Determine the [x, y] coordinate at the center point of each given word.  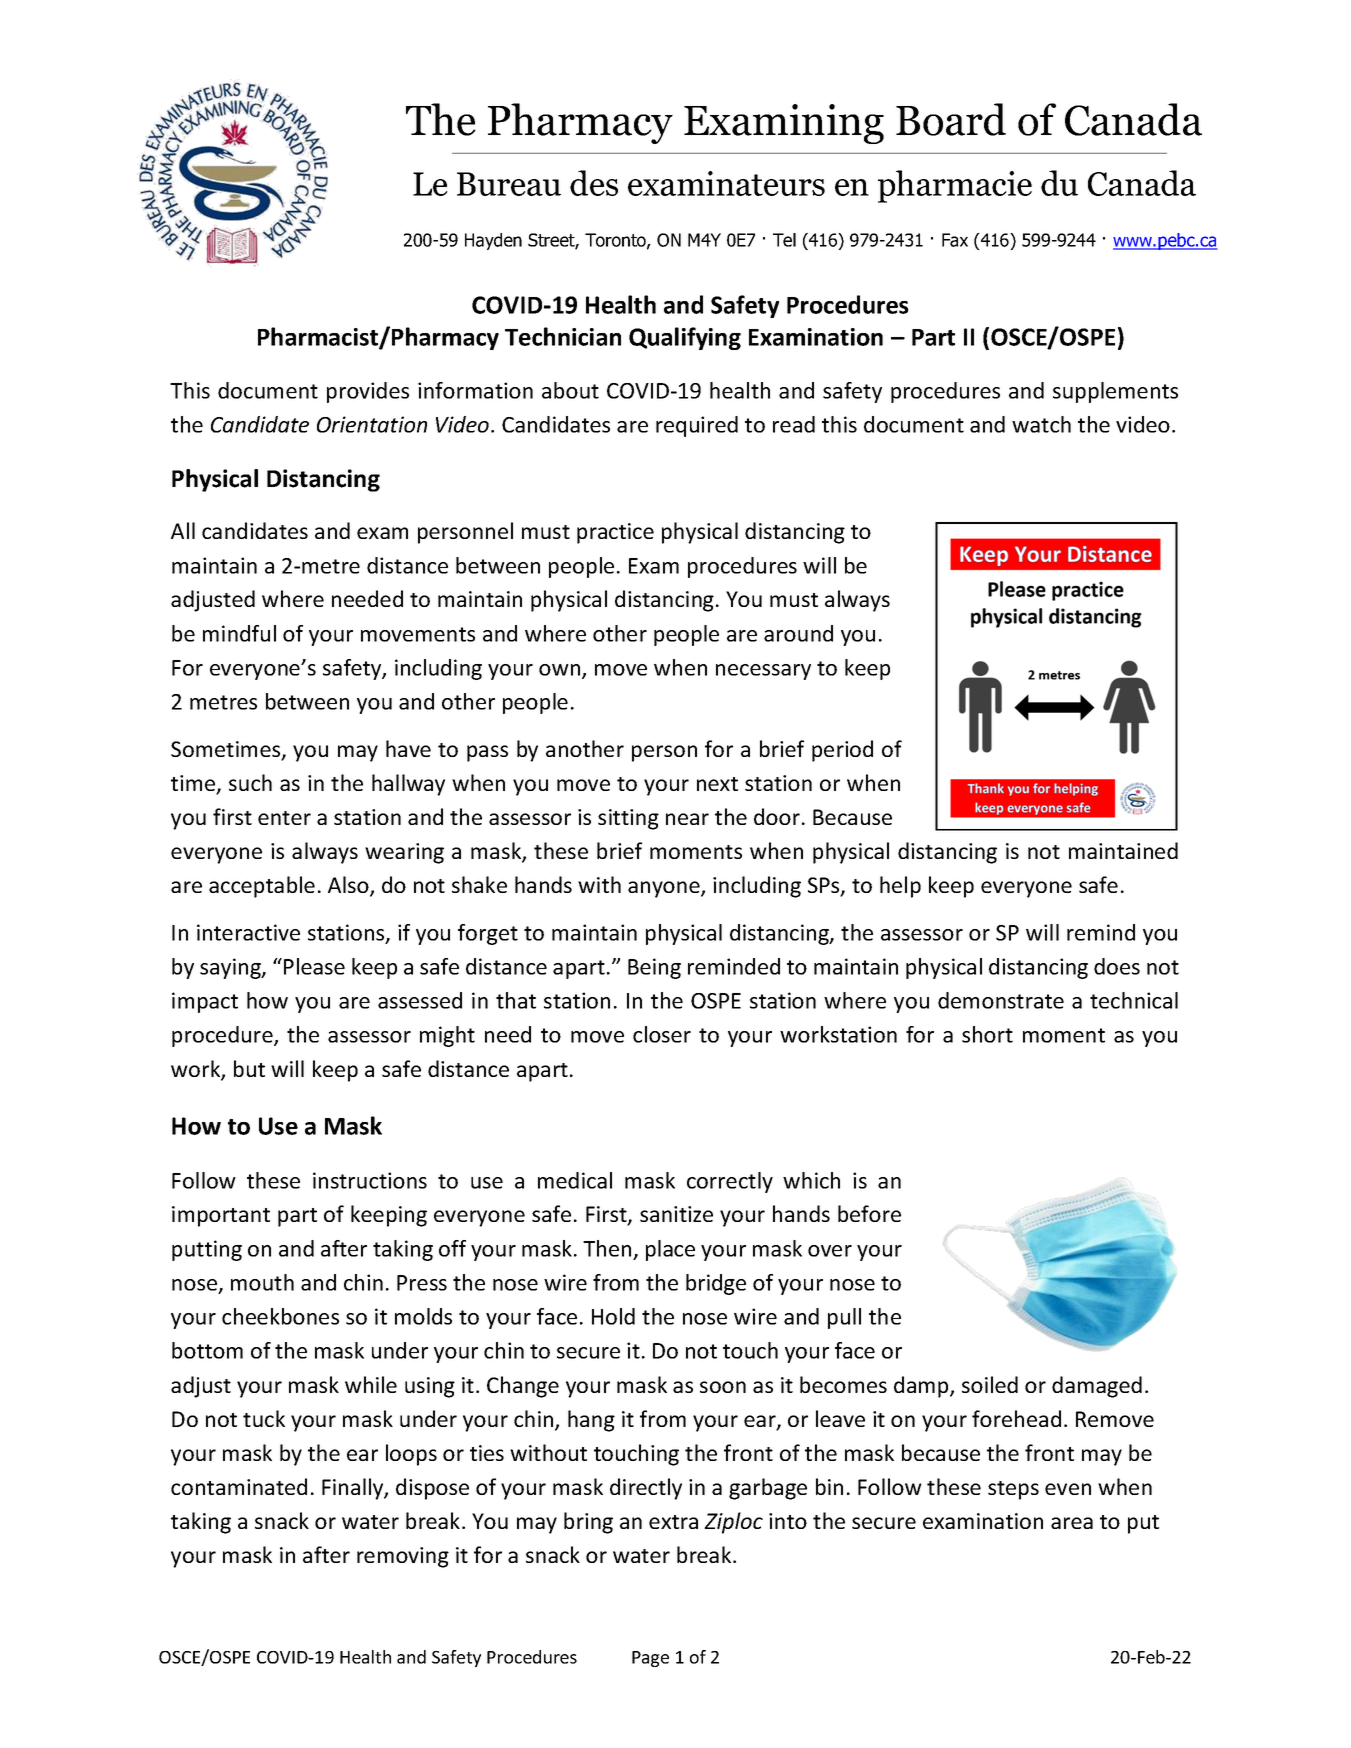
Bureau [509, 184]
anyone [665, 889]
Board [951, 119]
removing [403, 1557]
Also [349, 886]
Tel [784, 240]
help [900, 887]
